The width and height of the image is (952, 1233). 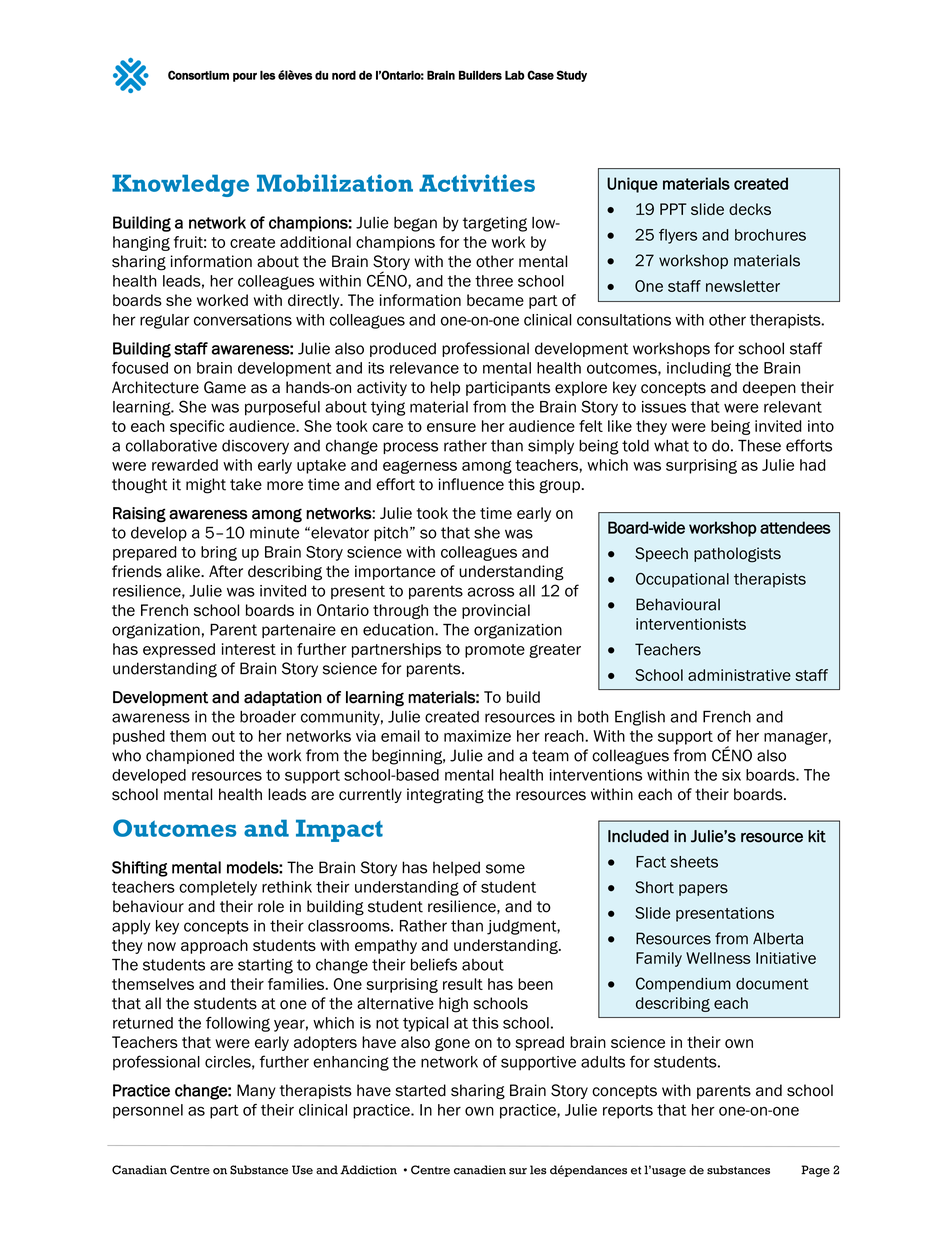 I want to click on decks, so click(x=750, y=209).
